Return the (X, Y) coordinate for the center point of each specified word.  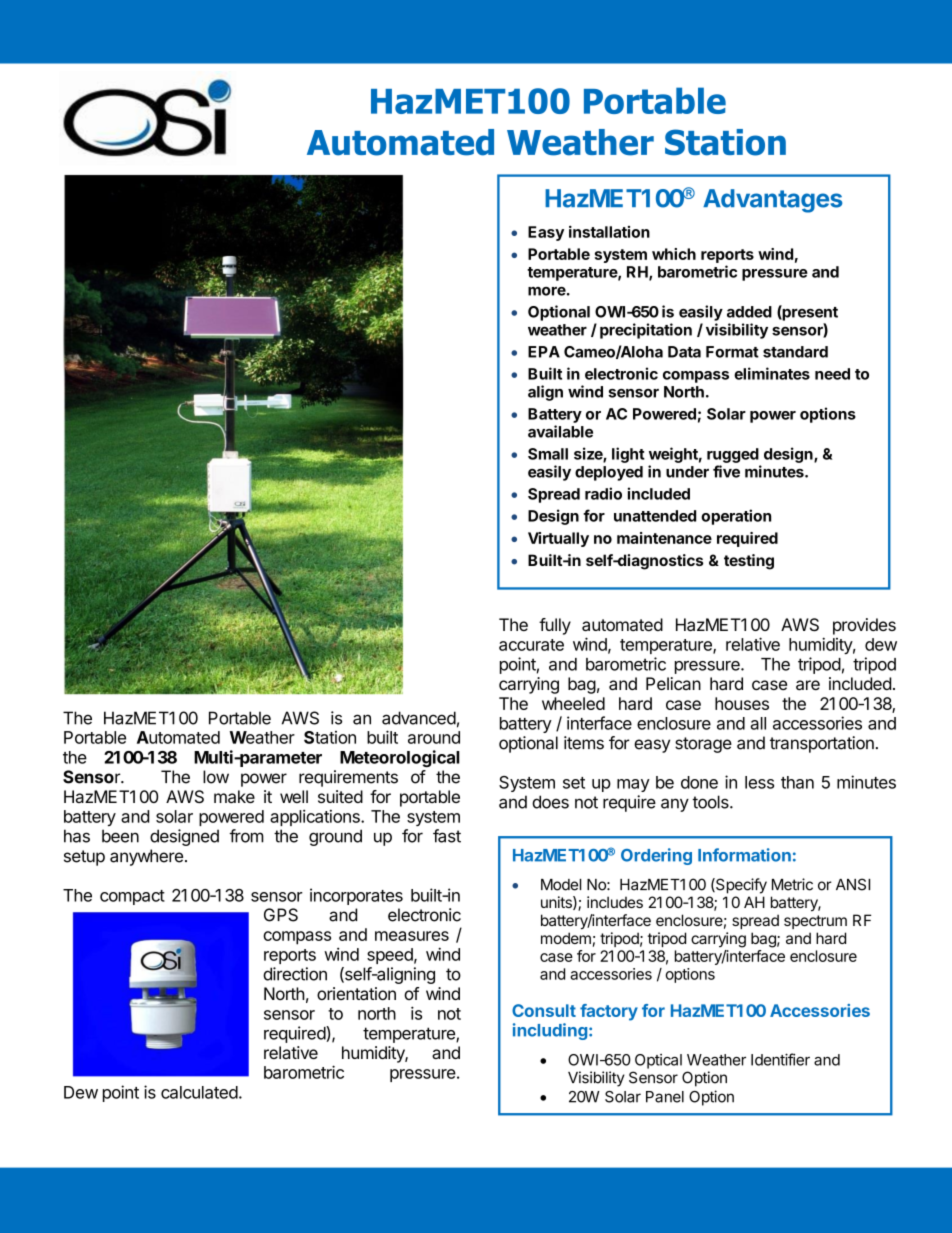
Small (548, 454)
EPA (544, 352)
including (550, 1031)
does (550, 802)
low (216, 777)
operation (736, 517)
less (759, 782)
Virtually (558, 539)
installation (609, 231)
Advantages (773, 201)
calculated (199, 1092)
